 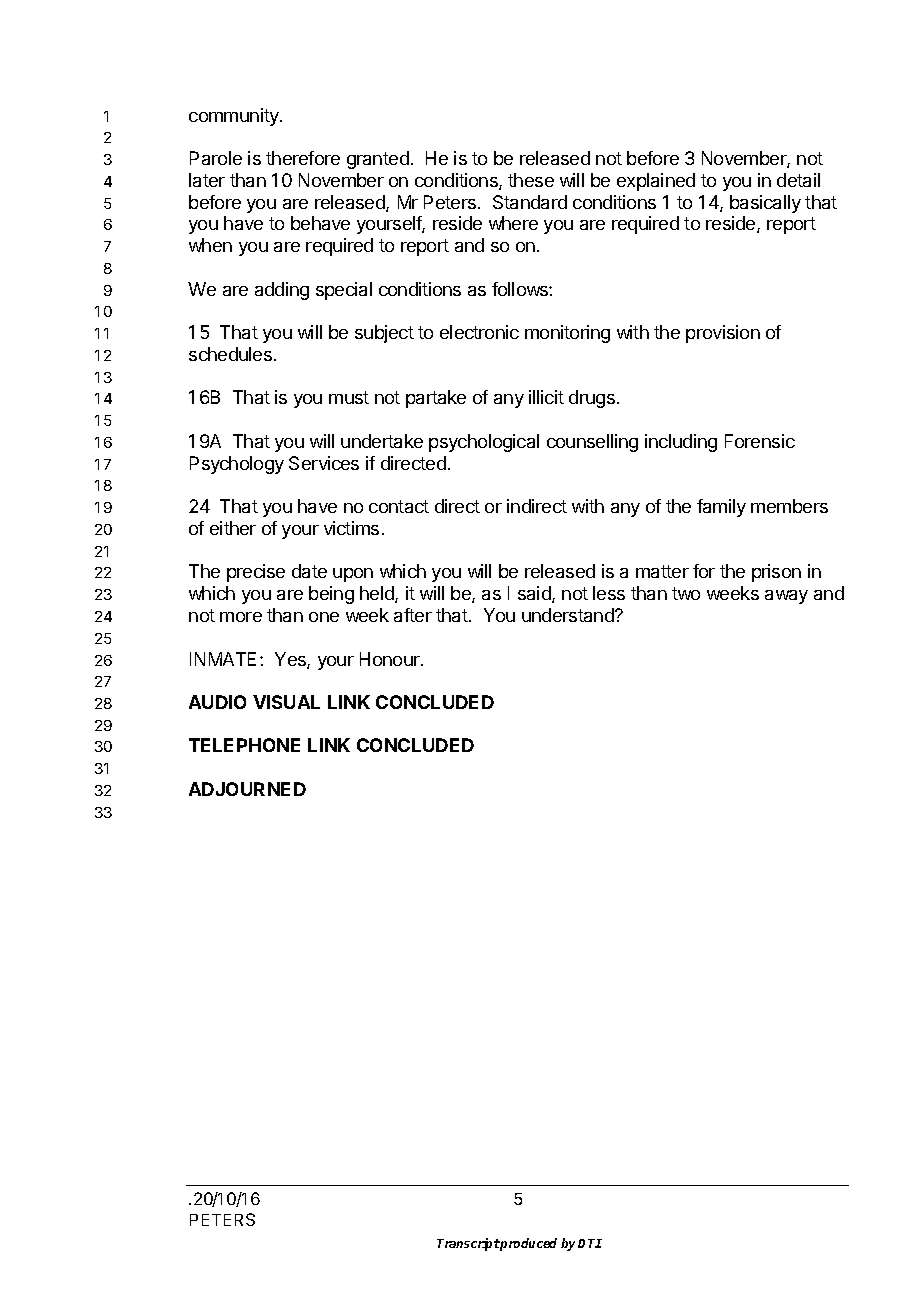 What do you see at coordinates (686, 593) in the screenshot?
I see `two` at bounding box center [686, 593].
